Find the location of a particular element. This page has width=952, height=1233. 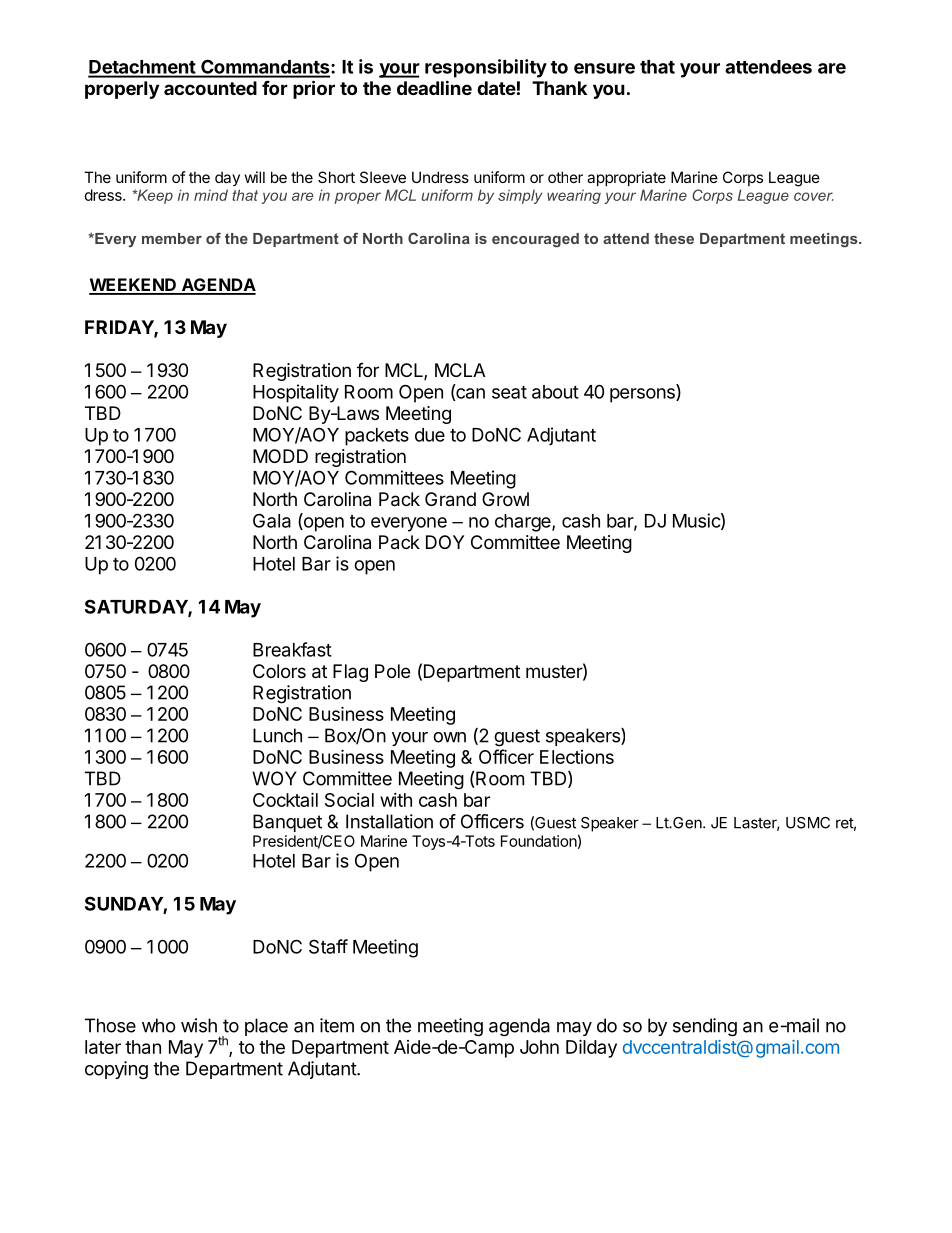

John is located at coordinates (539, 1047).
